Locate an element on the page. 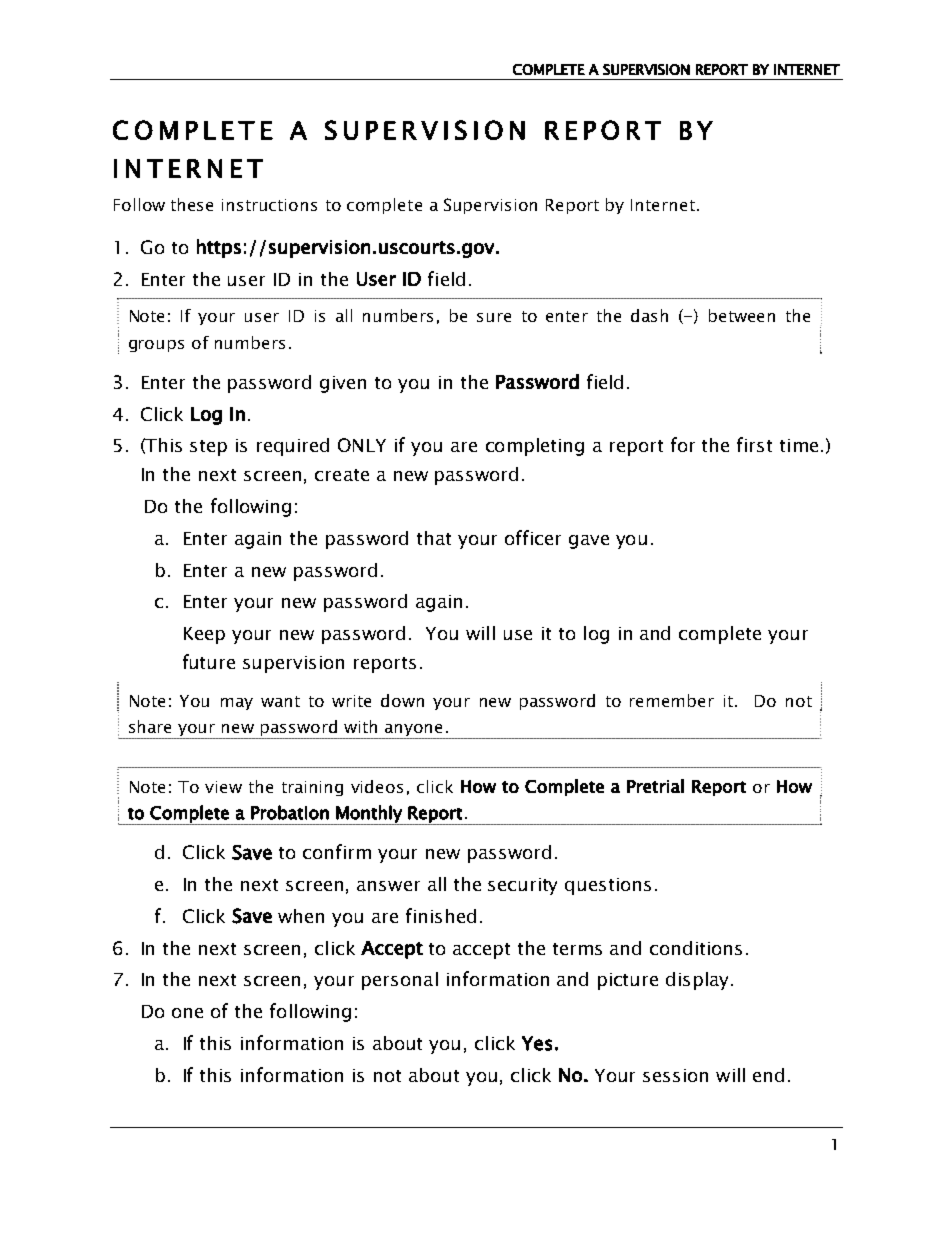 The image size is (952, 1233). session is located at coordinates (675, 1075).
